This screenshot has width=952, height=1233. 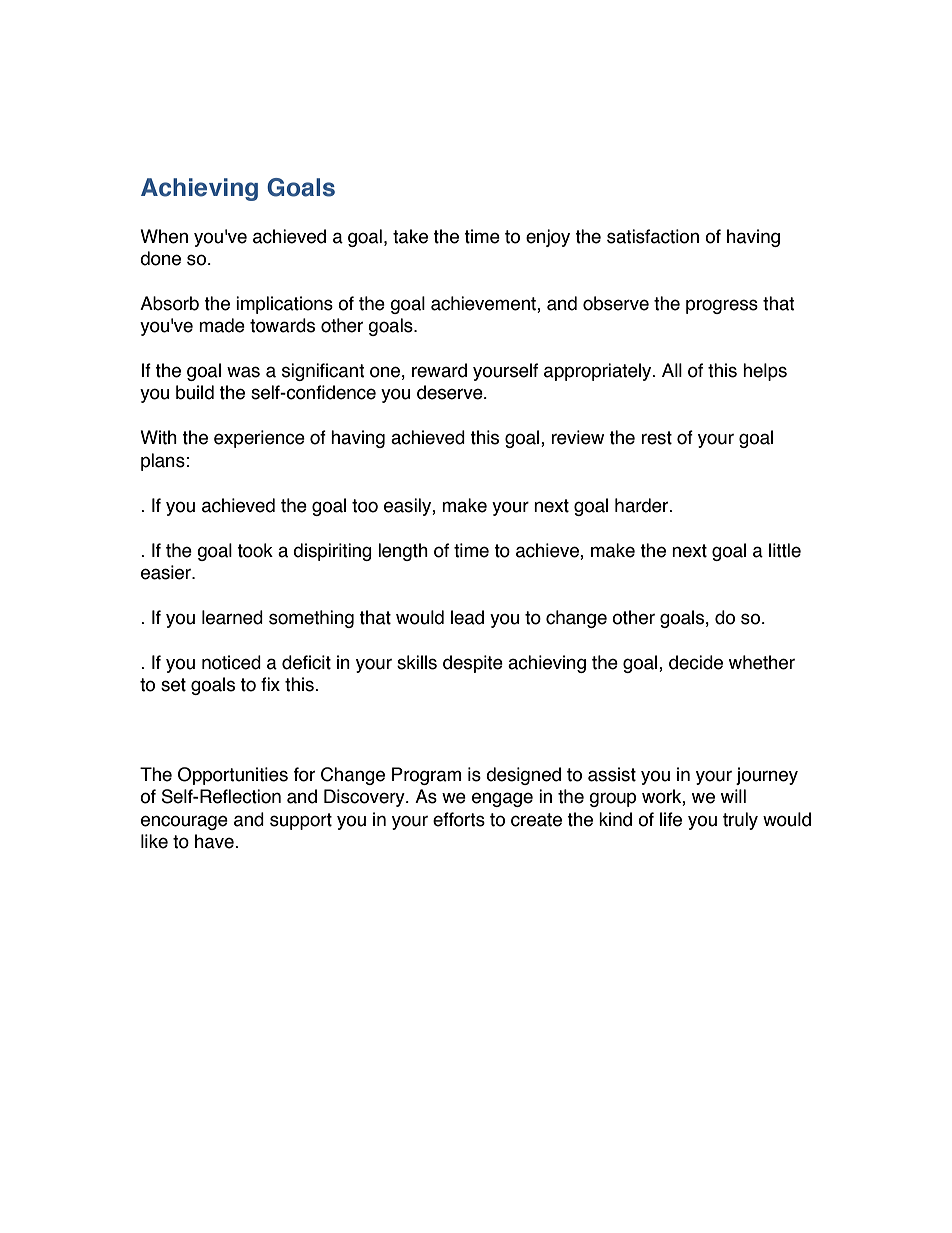 I want to click on little, so click(x=785, y=550).
